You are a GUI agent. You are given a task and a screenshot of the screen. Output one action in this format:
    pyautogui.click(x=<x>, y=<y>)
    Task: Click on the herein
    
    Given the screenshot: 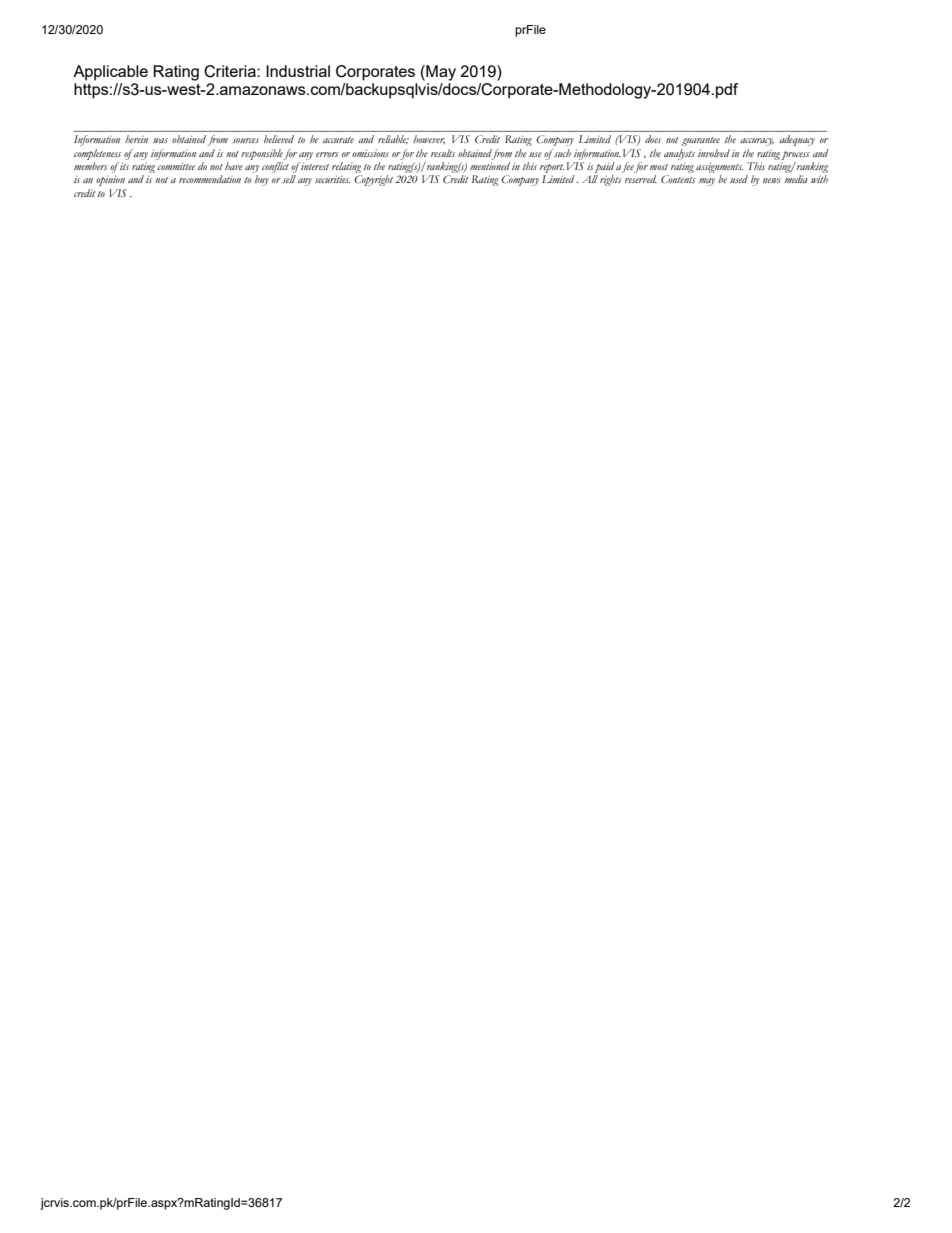 What is the action you would take?
    pyautogui.click(x=136, y=139)
